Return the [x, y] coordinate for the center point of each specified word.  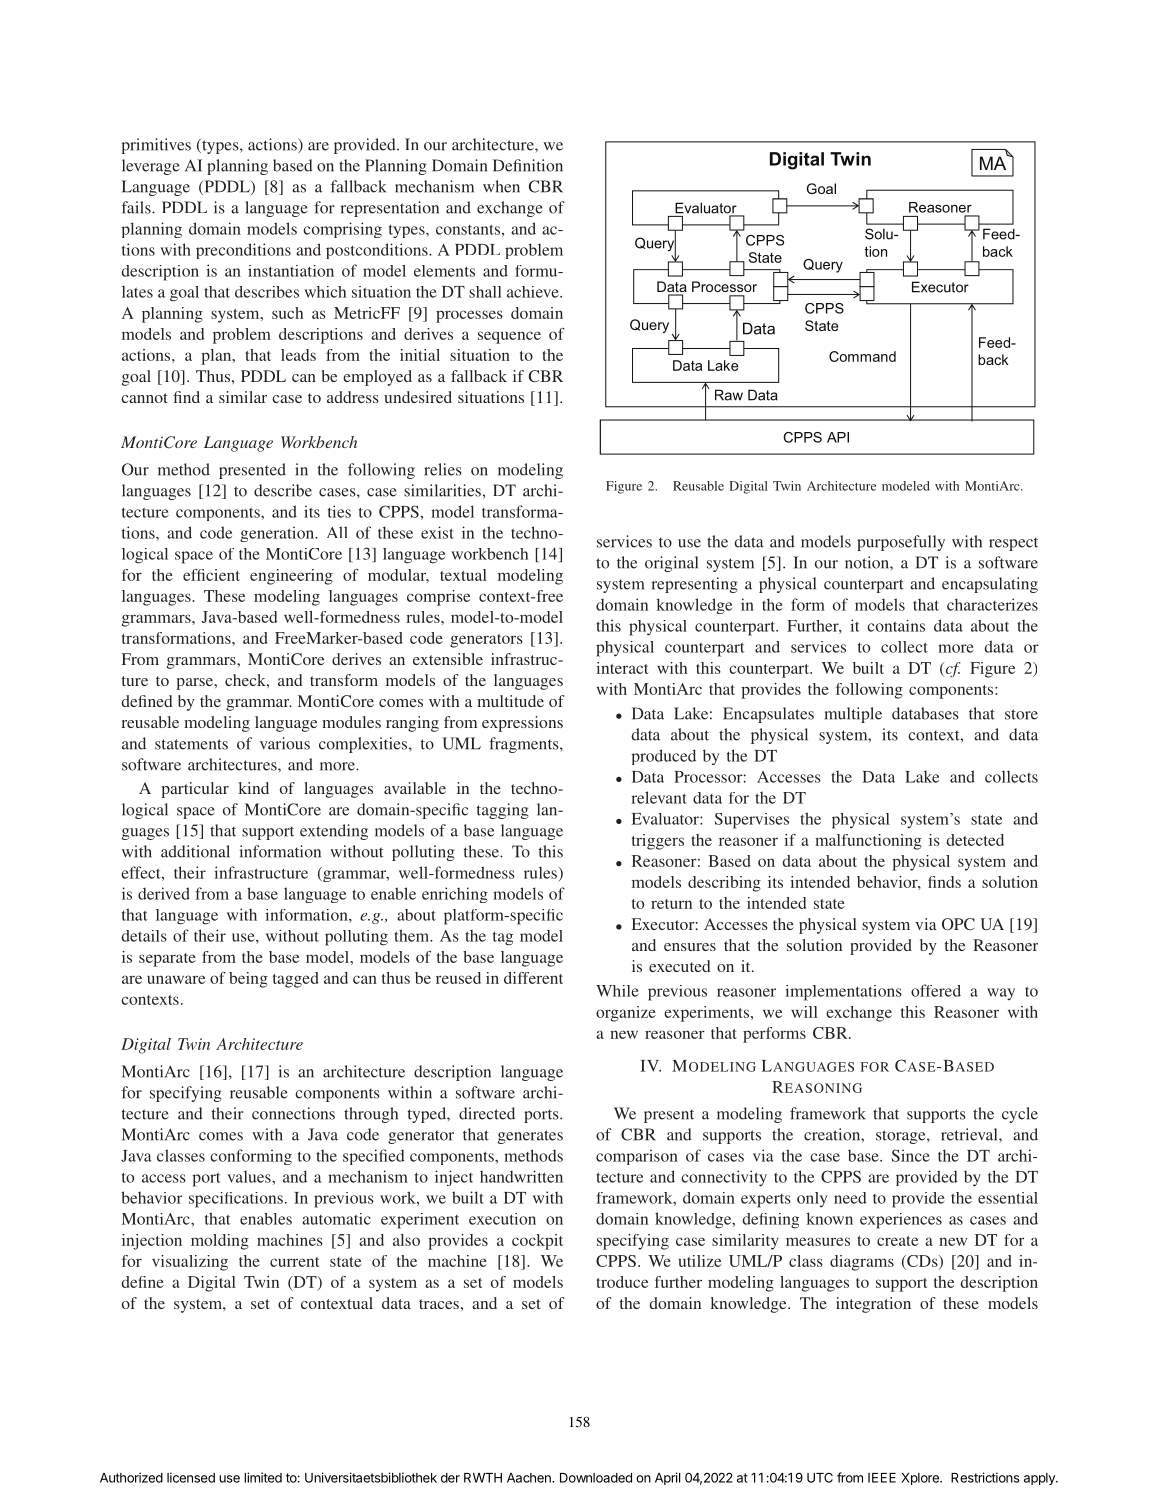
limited [263, 1477]
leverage [151, 167]
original [671, 564]
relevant [659, 797]
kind [254, 788]
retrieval [970, 1134]
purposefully [901, 543]
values [250, 1176]
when [501, 186]
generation [278, 534]
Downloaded [596, 1478]
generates [530, 1137]
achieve [534, 292]
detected [975, 840]
